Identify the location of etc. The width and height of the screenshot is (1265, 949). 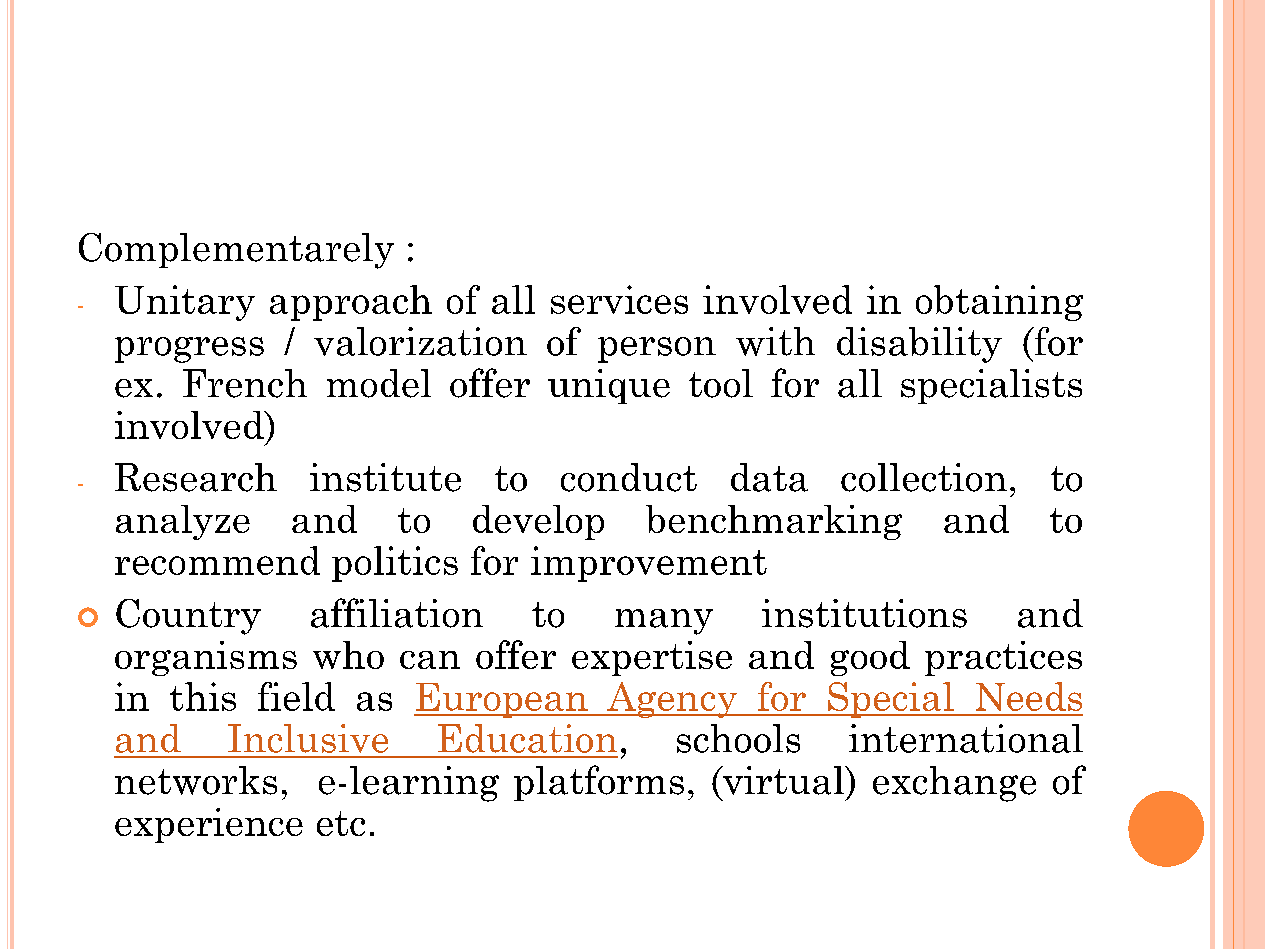
(341, 823).
